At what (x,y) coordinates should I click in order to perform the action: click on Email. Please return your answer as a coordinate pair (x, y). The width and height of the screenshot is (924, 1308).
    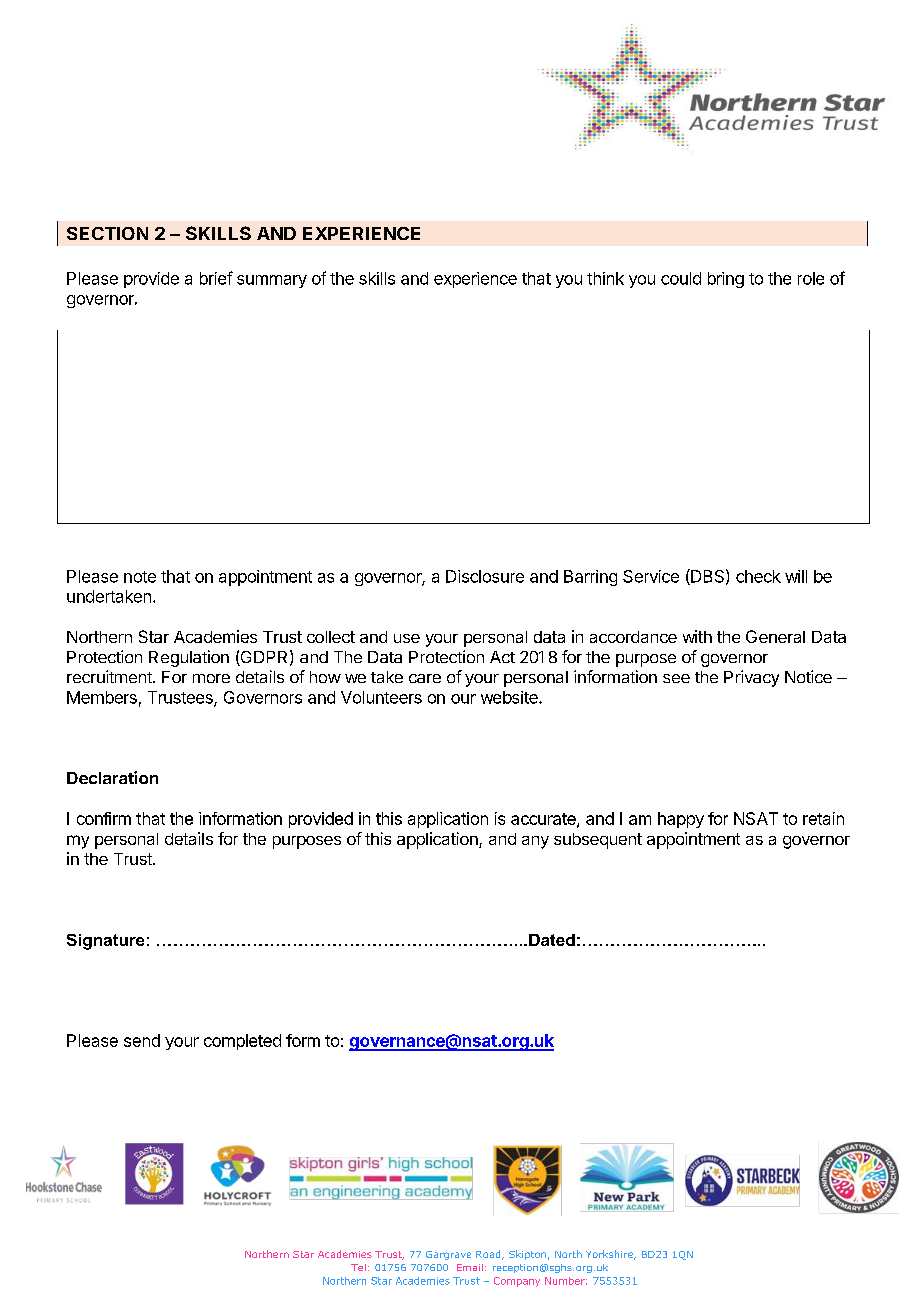
    Looking at the image, I should click on (470, 1267).
